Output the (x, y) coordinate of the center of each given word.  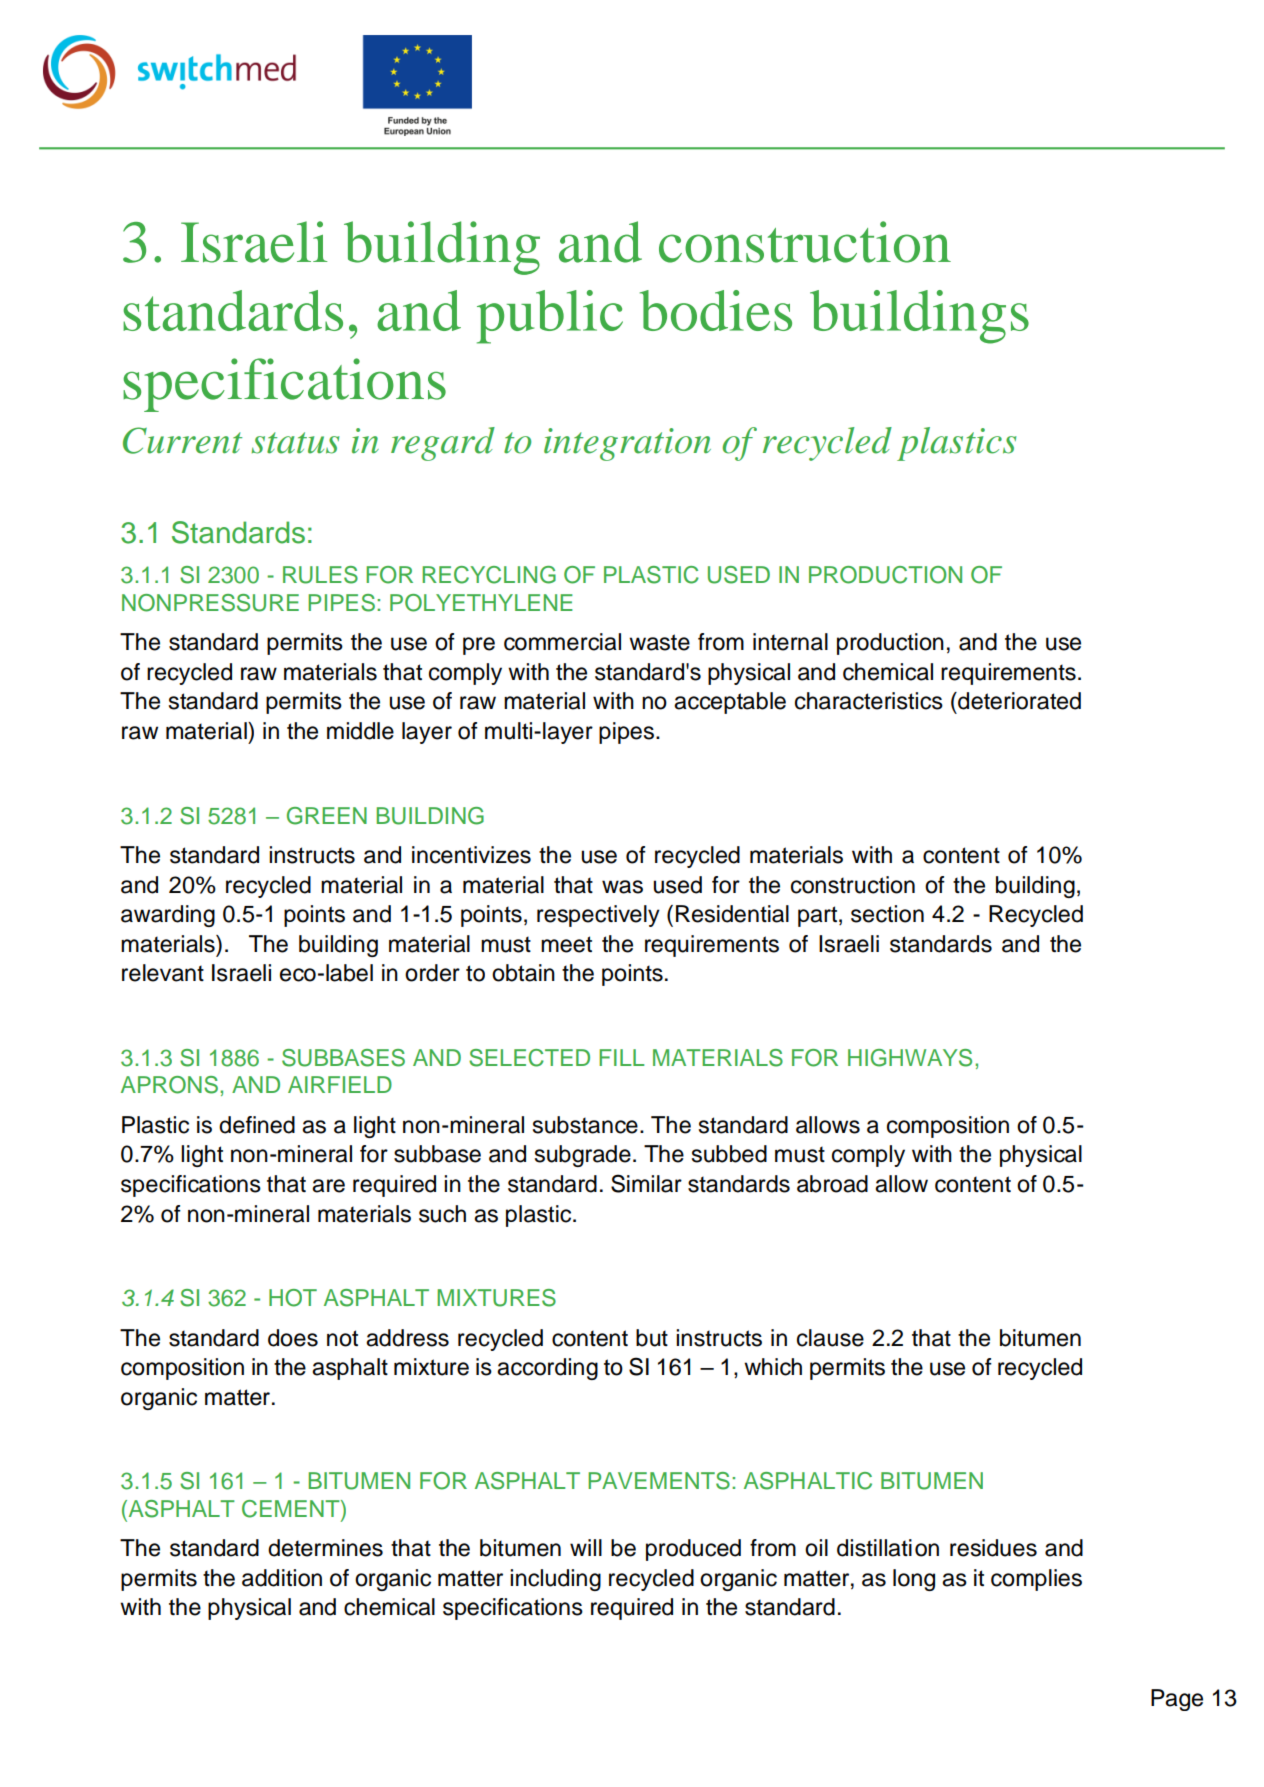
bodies (716, 310)
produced (693, 1550)
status (295, 443)
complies (1036, 1580)
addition (282, 1578)
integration (627, 444)
